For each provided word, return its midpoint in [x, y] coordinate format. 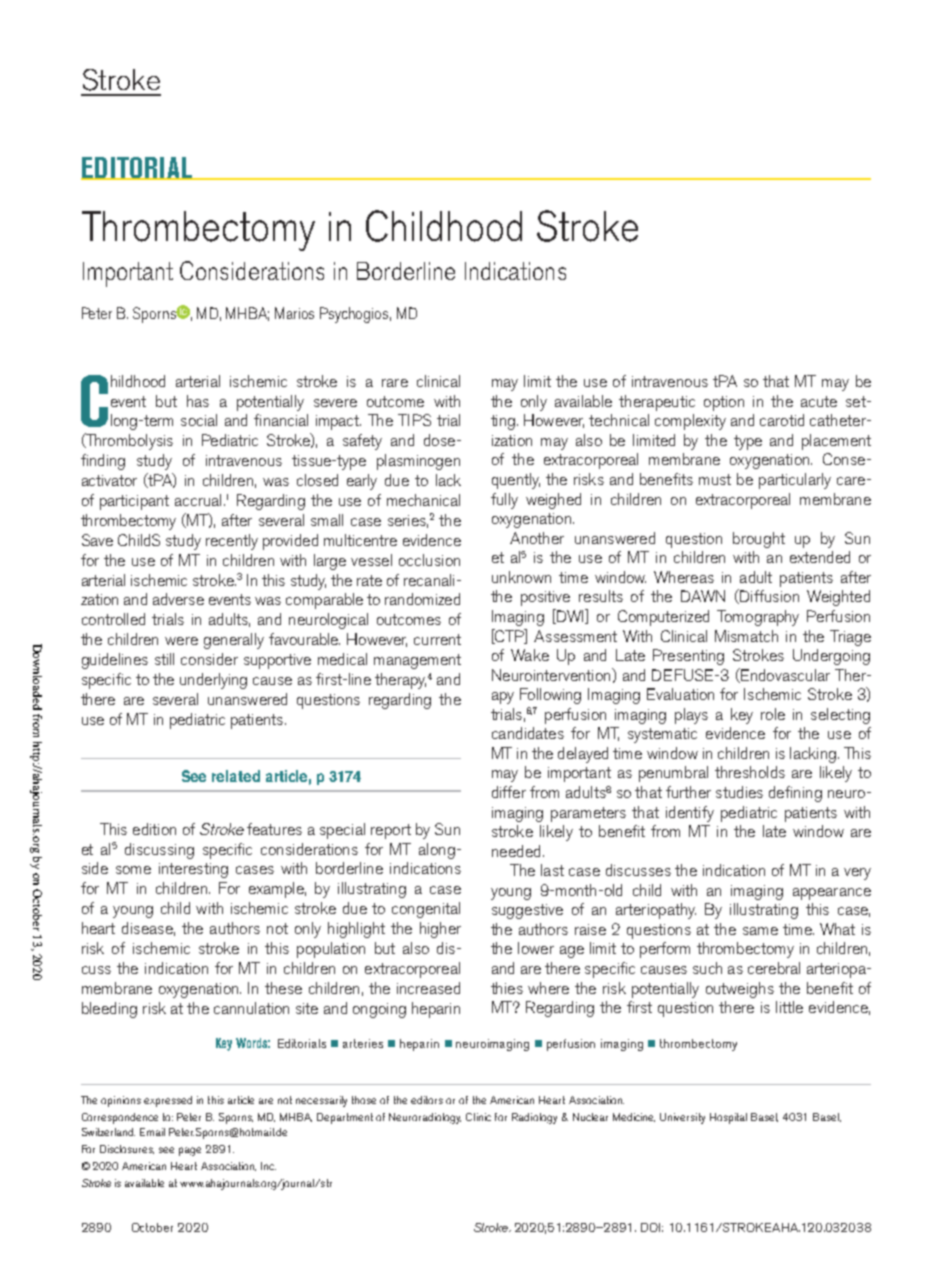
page [190, 1151]
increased [428, 988]
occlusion [429, 560]
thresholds [750, 772]
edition [154, 829]
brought [759, 540]
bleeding [109, 1010]
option [724, 403]
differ [509, 792]
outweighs [740, 990]
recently [232, 542]
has [198, 401]
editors [427, 1100]
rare [395, 383]
